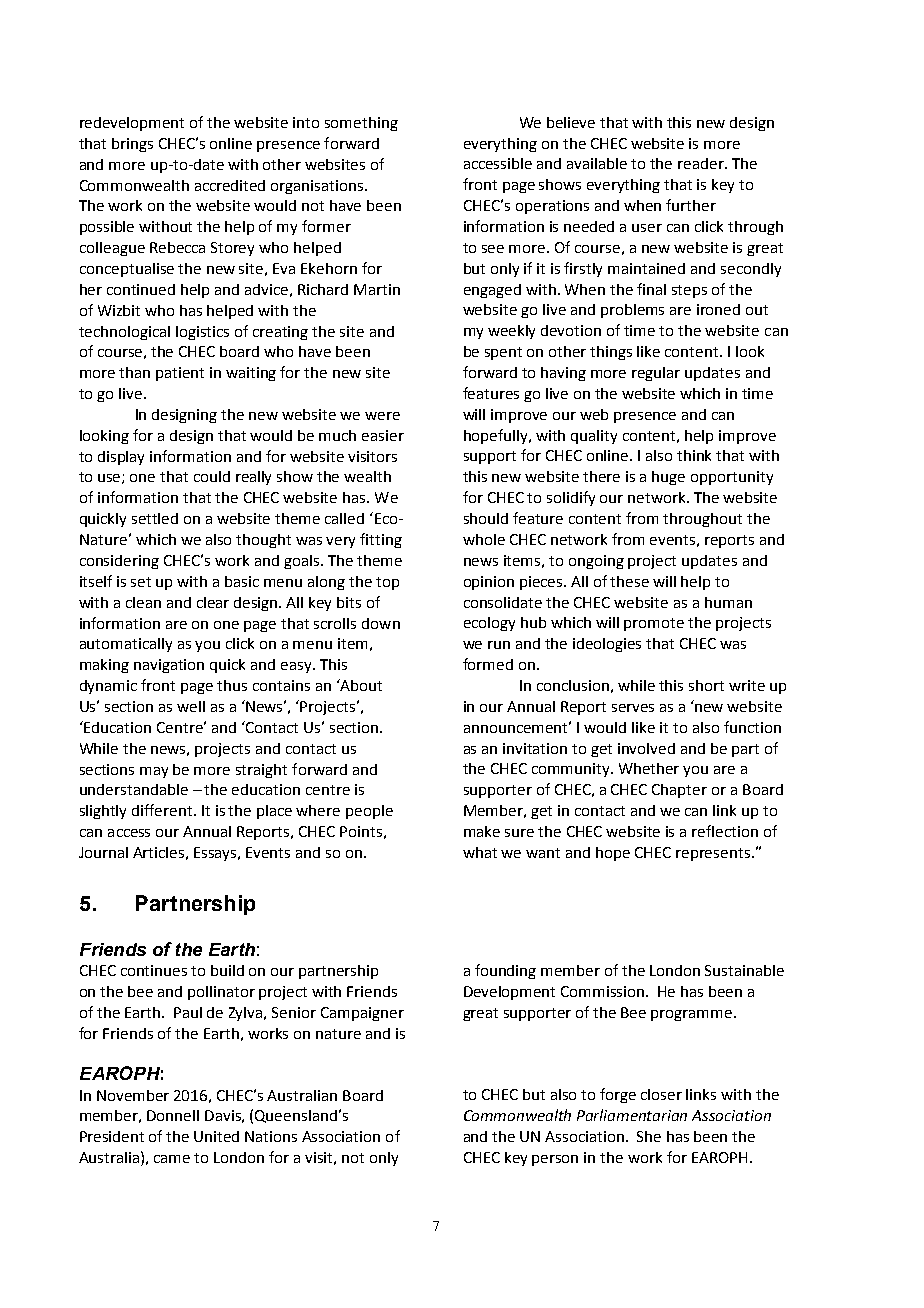 Image resolution: width=924 pixels, height=1308 pixels. Describe the element at coordinates (163, 810) in the screenshot. I see `different` at that location.
